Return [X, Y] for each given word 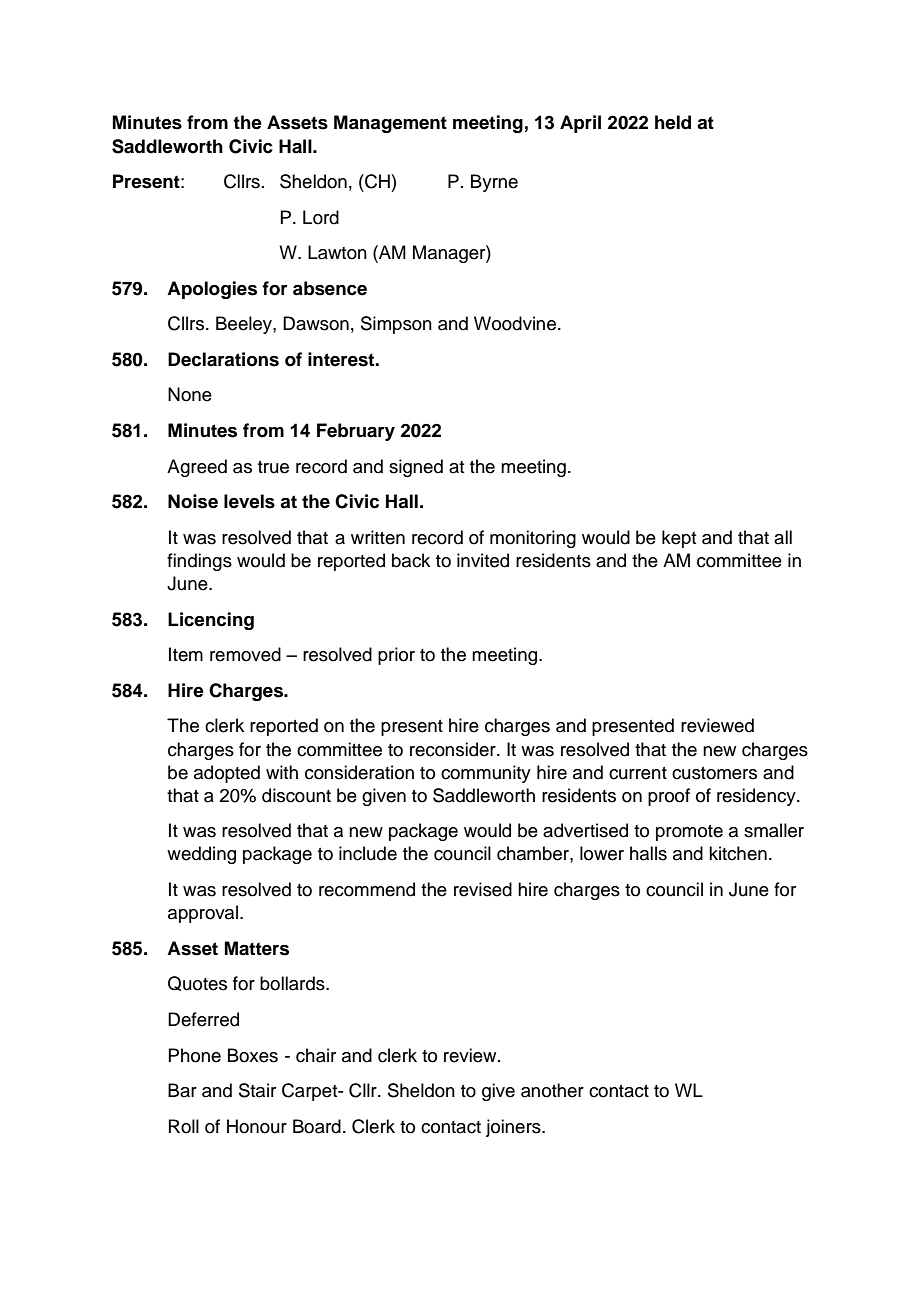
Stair [257, 1090]
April [580, 124]
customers [714, 773]
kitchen [738, 853]
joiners [514, 1128]
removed [245, 654]
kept [679, 539]
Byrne [494, 183]
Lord [321, 217]
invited [483, 560]
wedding [201, 855]
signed [416, 468]
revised [483, 889]
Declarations [223, 359]
